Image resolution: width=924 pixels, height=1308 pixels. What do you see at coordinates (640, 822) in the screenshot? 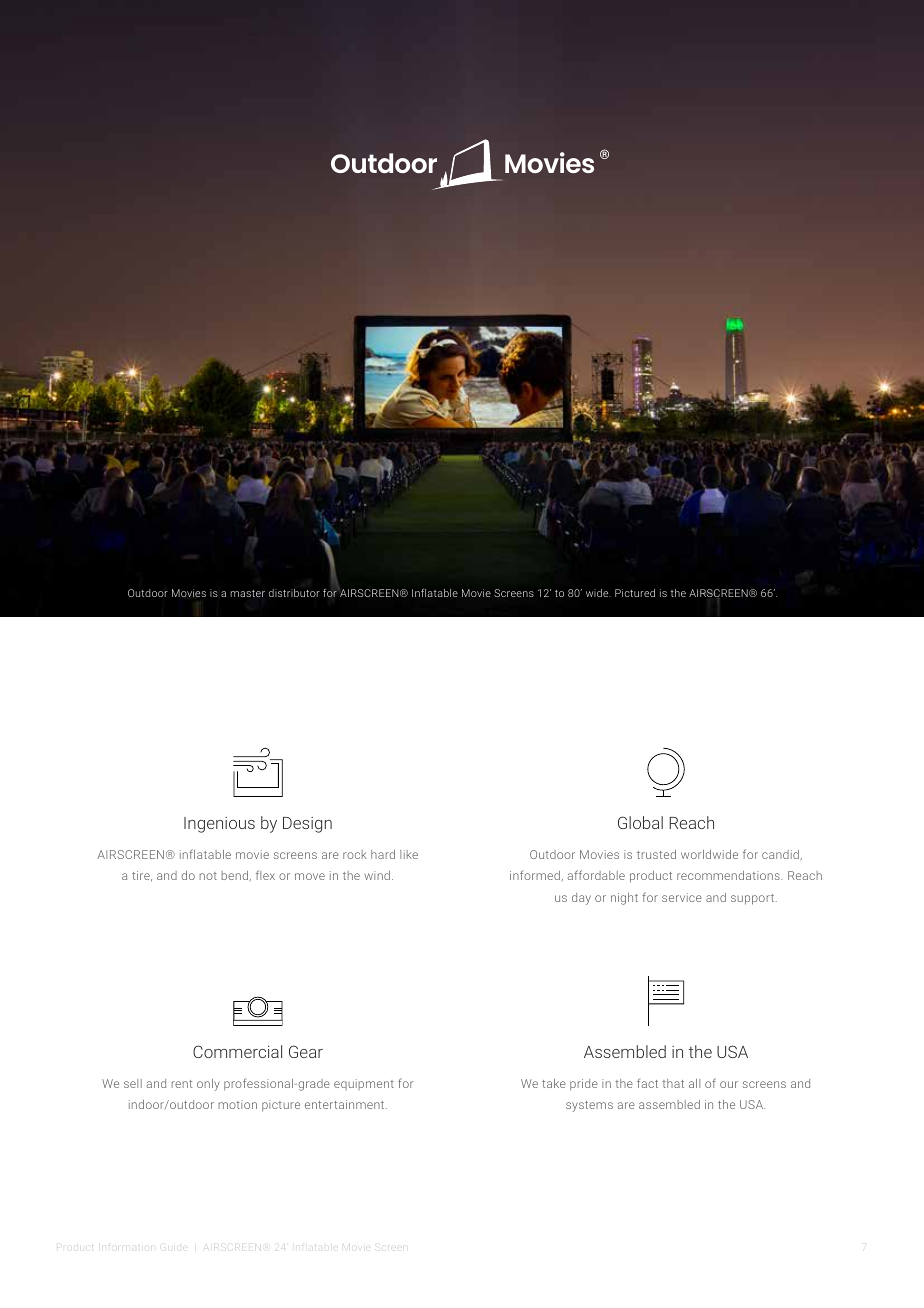
I see `Global` at bounding box center [640, 822].
